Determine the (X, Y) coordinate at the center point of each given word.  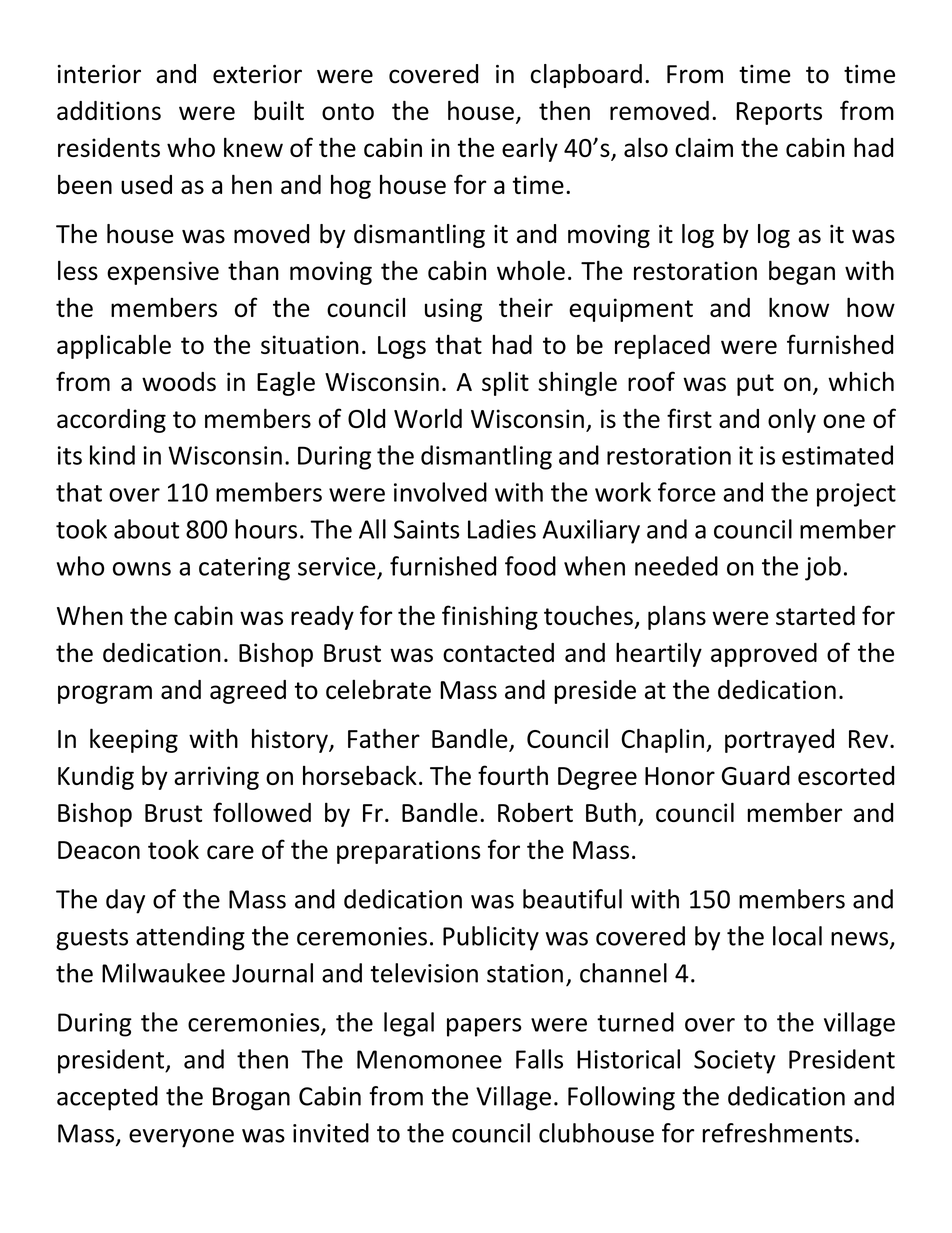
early (530, 149)
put (755, 385)
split (505, 383)
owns (142, 569)
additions (109, 110)
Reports (779, 113)
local (797, 936)
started (815, 615)
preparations (409, 852)
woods (179, 381)
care (230, 852)
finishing (490, 617)
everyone (181, 1138)
